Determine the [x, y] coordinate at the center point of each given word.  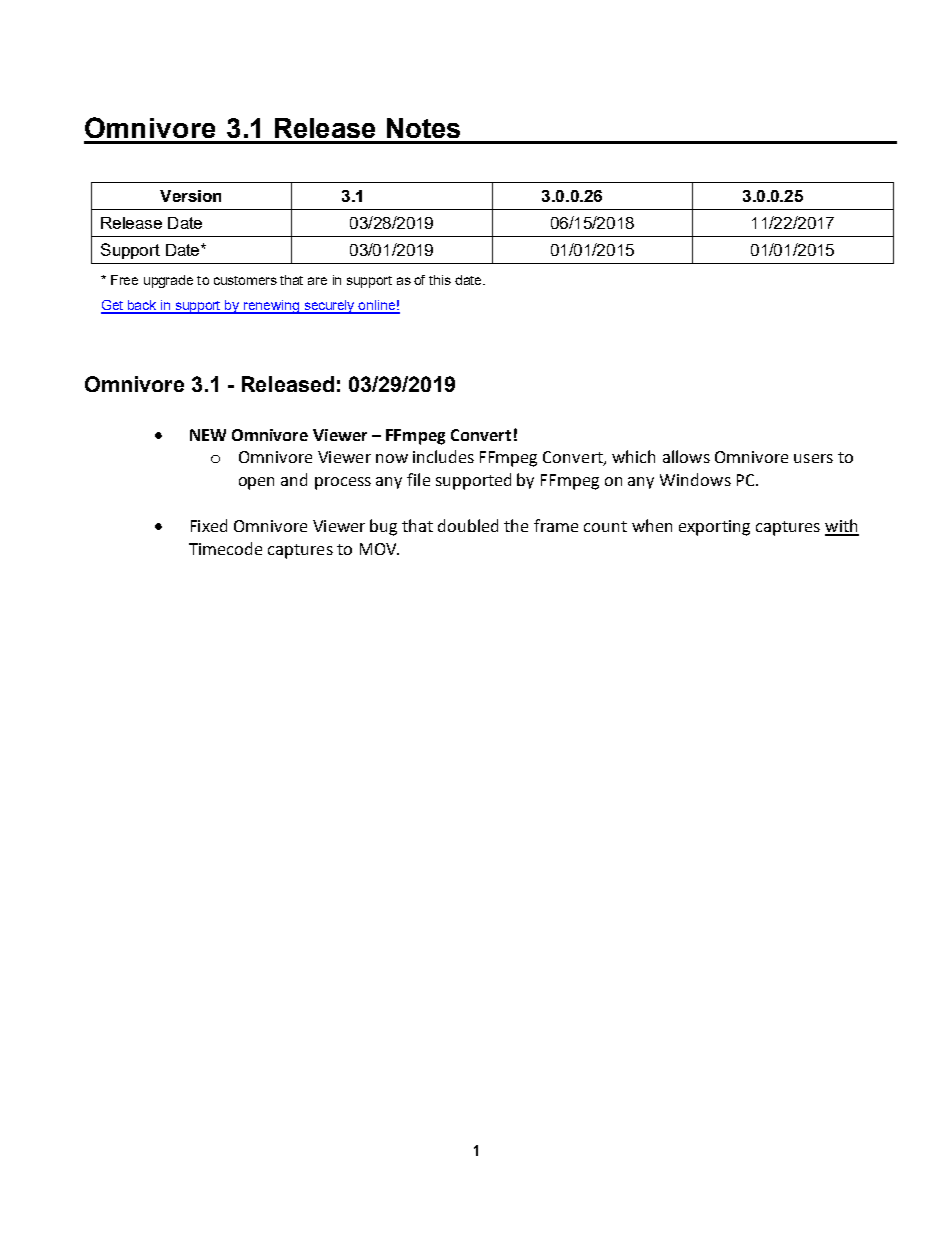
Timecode [225, 548]
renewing [271, 307]
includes [443, 456]
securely [329, 307]
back [142, 306]
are [317, 281]
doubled [468, 525]
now [392, 458]
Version [190, 196]
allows [686, 456]
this [440, 280]
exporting [714, 528]
